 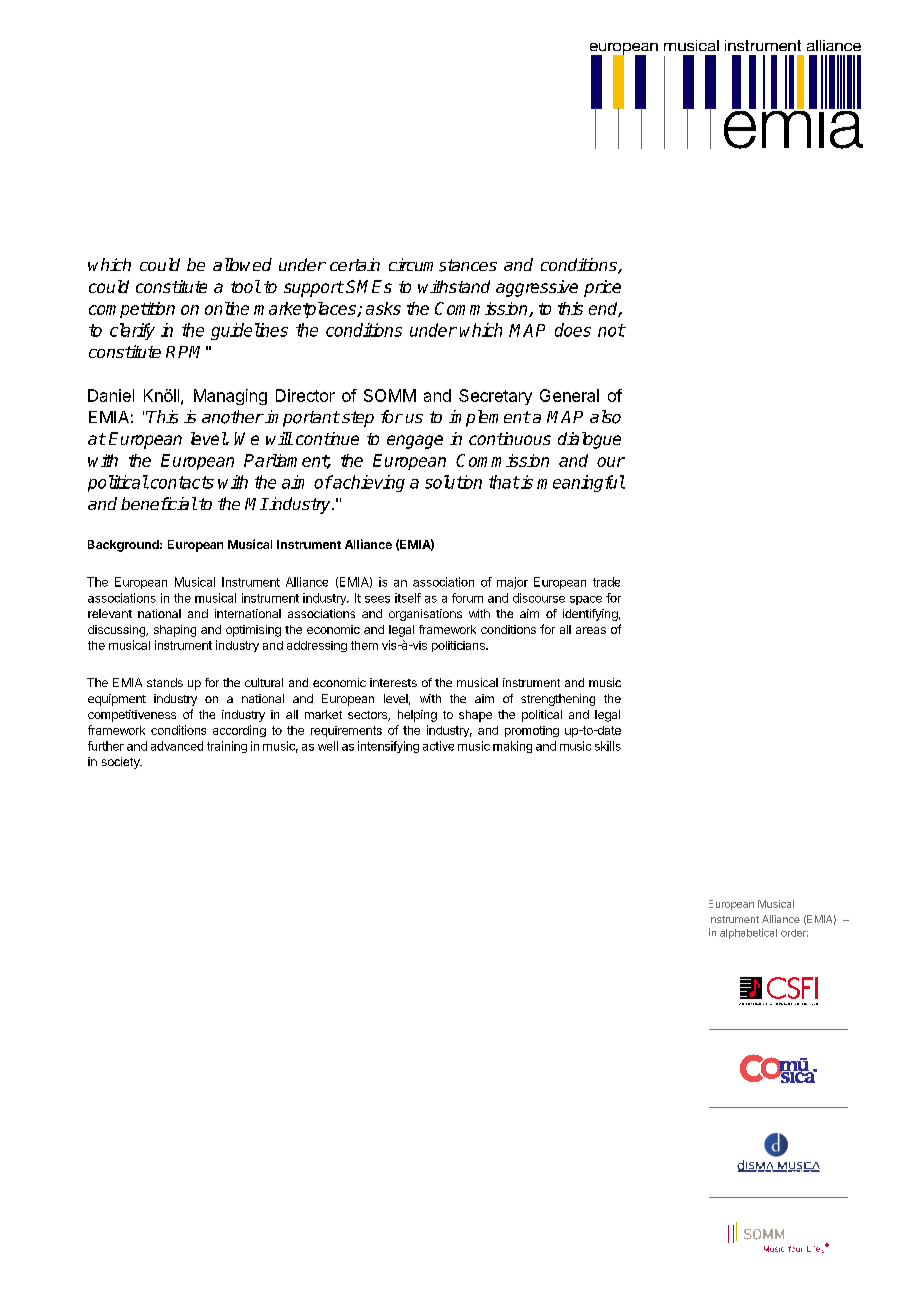 I want to click on another, so click(x=233, y=417).
